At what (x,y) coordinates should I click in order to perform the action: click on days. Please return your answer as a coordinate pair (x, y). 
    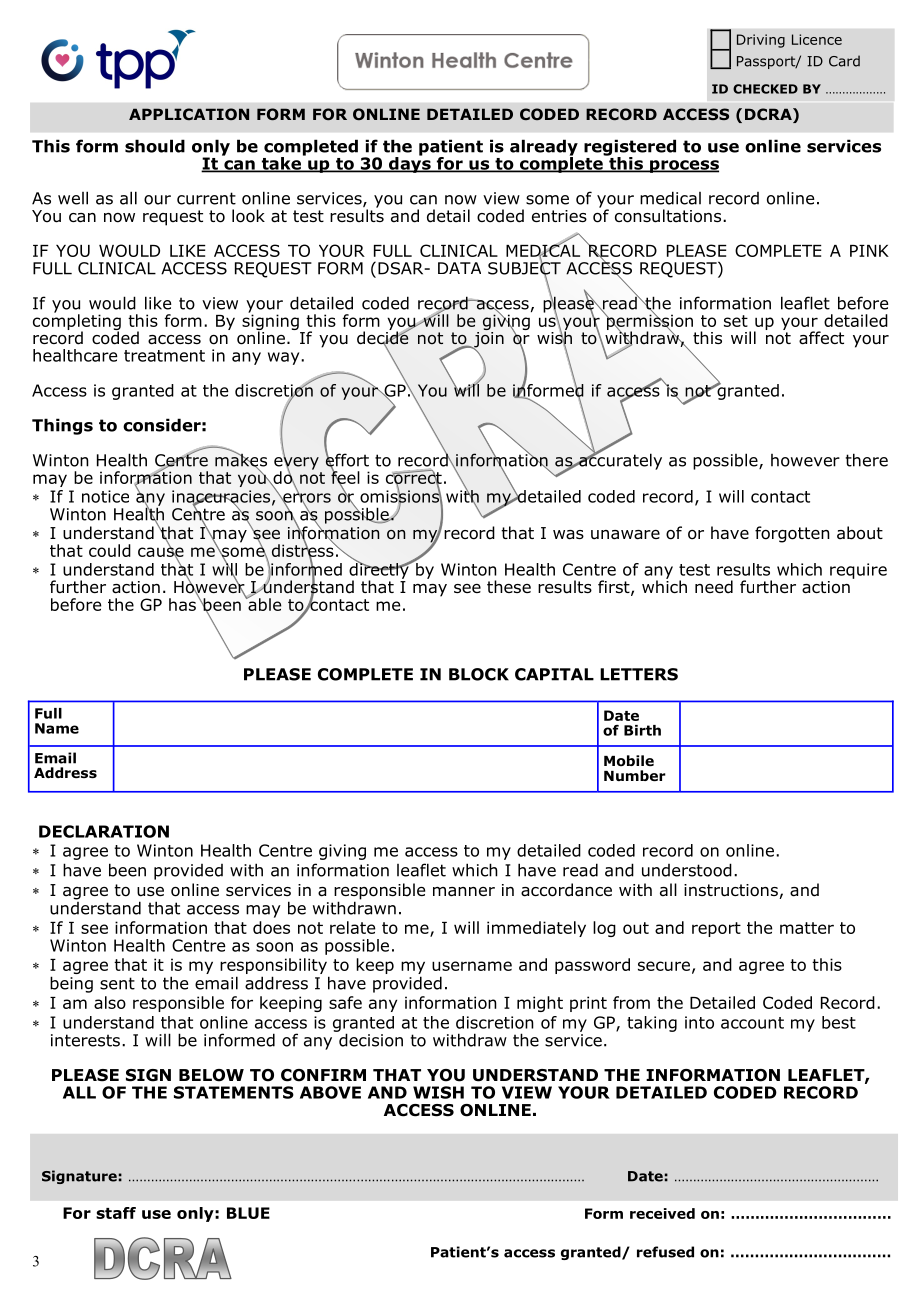
    Looking at the image, I should click on (410, 163).
